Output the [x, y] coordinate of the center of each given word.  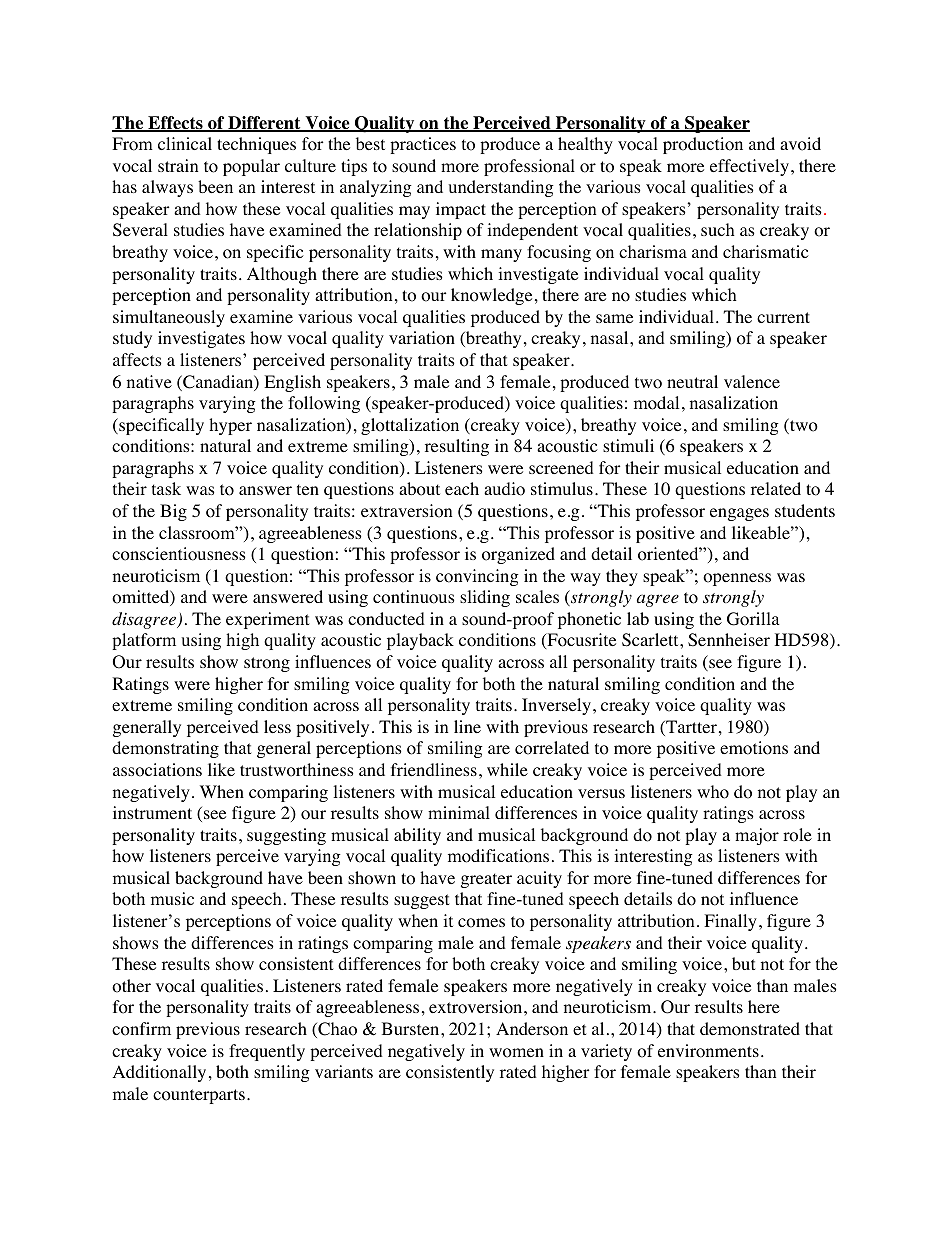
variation [422, 338]
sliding [485, 598]
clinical [185, 143]
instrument [152, 812]
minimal [459, 812]
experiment [267, 620]
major [757, 836]
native [149, 381]
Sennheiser [729, 640]
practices [423, 145]
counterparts [199, 1096]
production [703, 145]
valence [752, 381]
